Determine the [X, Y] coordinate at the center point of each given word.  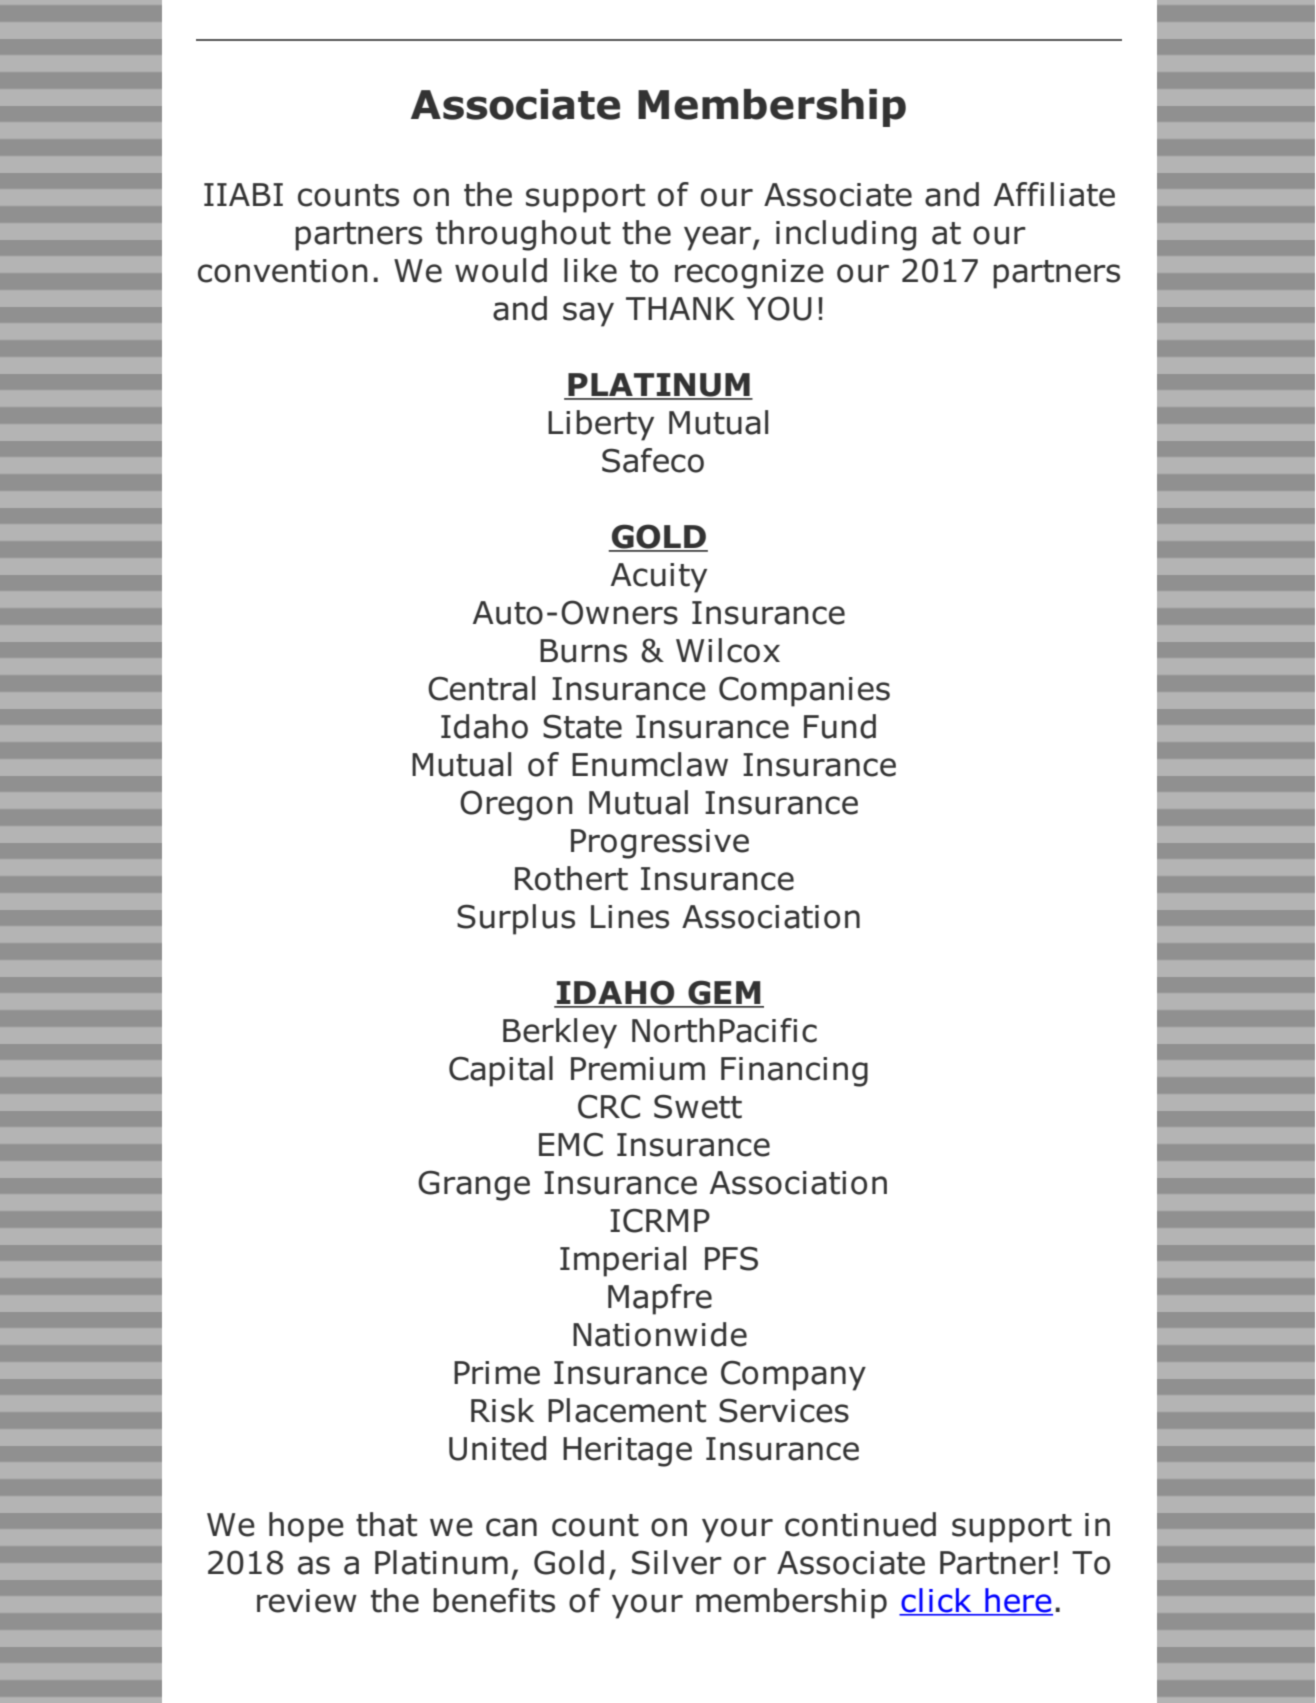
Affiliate [1054, 194]
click [936, 1601]
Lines [630, 917]
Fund [840, 726]
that [386, 1524]
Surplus [516, 919]
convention [283, 271]
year [719, 238]
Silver [677, 1562]
